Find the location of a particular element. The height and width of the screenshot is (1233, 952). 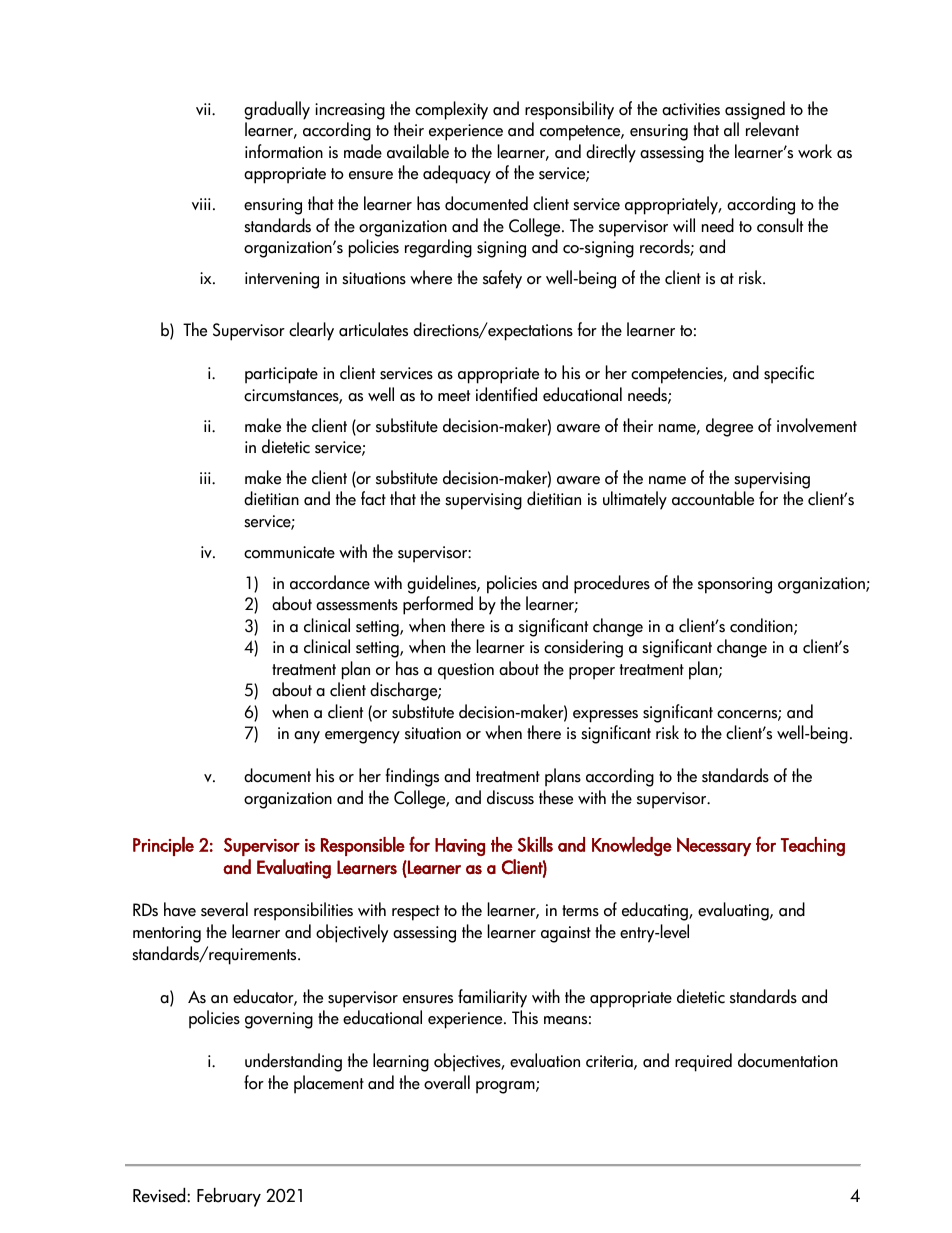

any is located at coordinates (307, 737).
